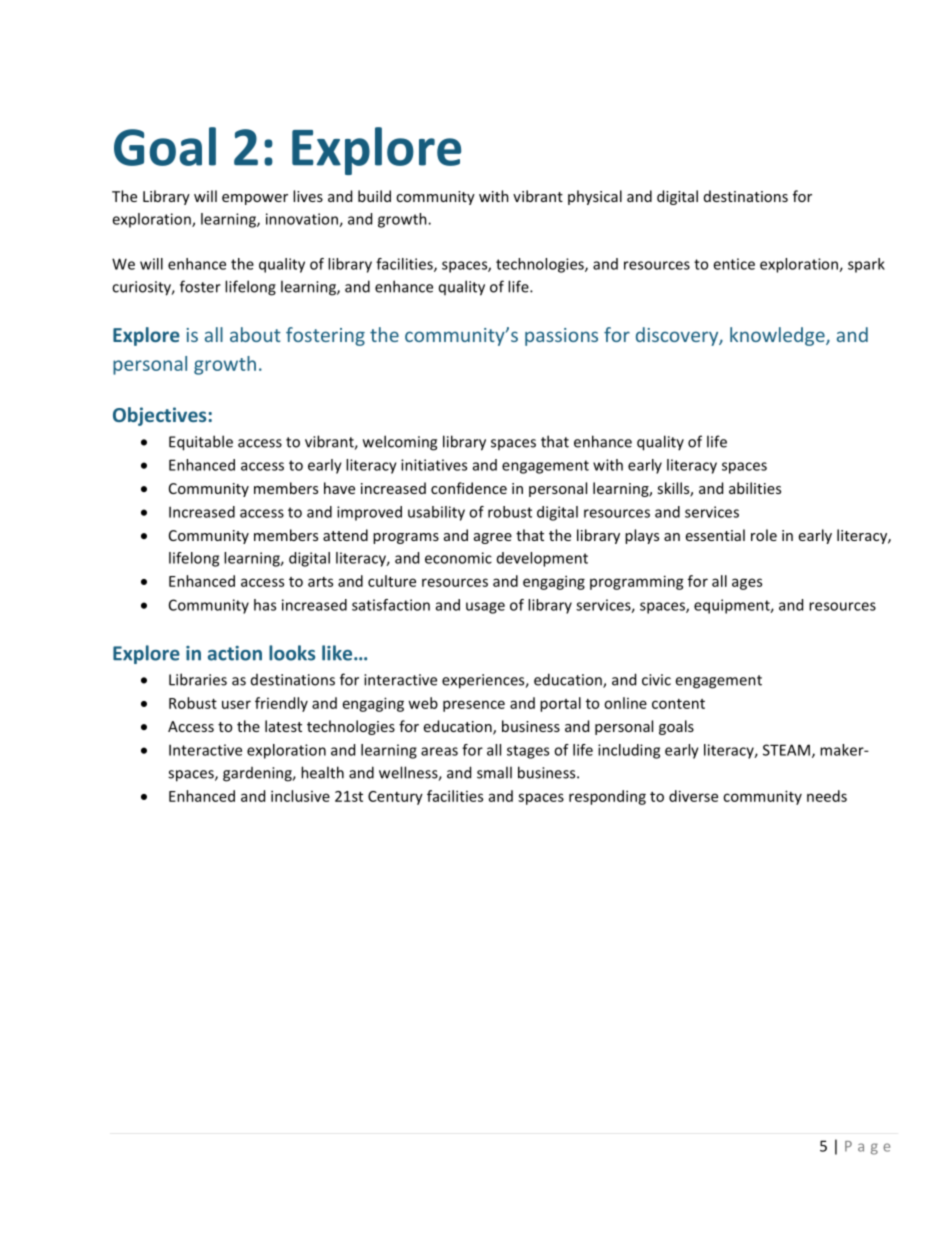  What do you see at coordinates (255, 199) in the screenshot?
I see `empower` at bounding box center [255, 199].
